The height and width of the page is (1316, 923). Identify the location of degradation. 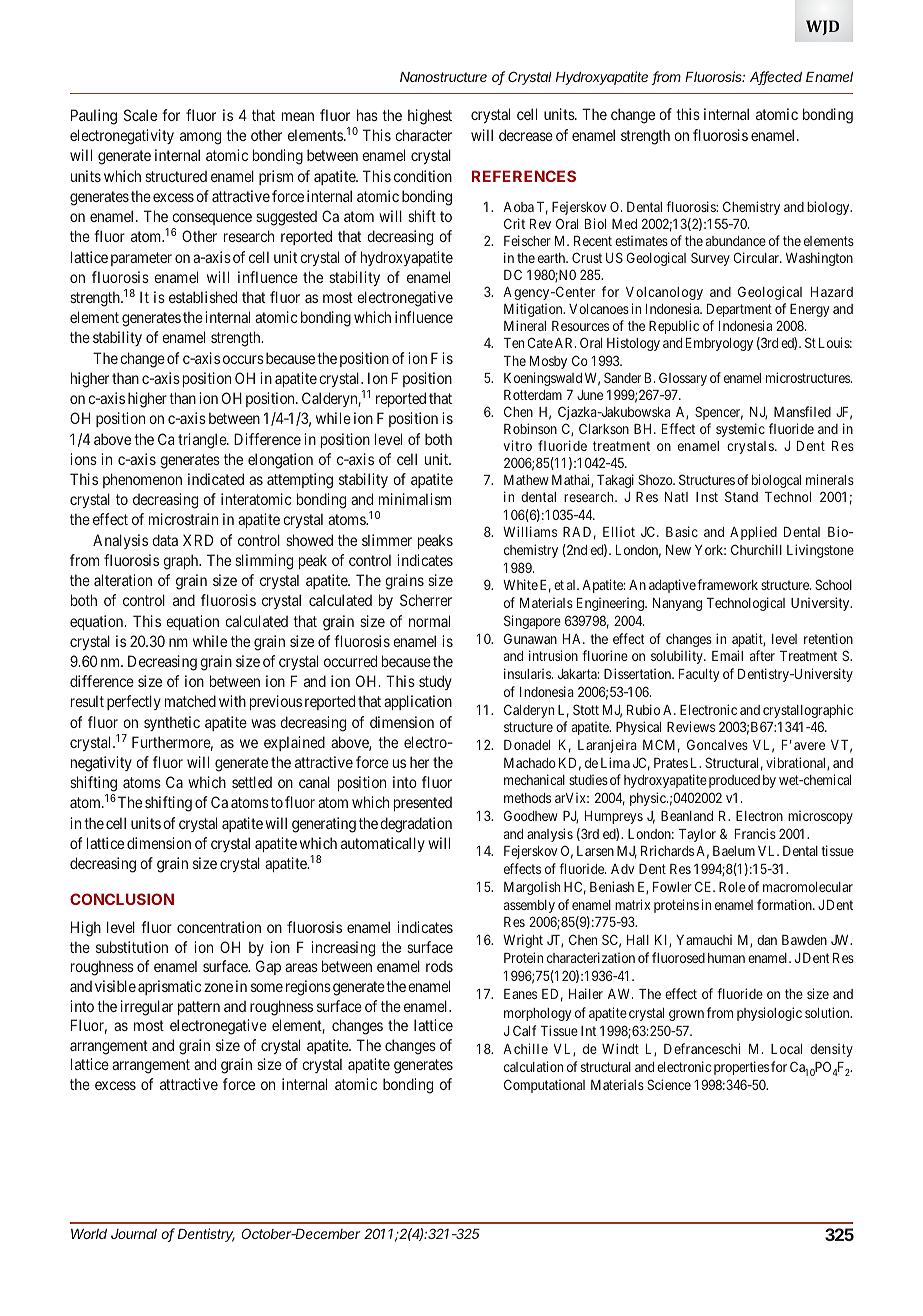
(416, 825).
